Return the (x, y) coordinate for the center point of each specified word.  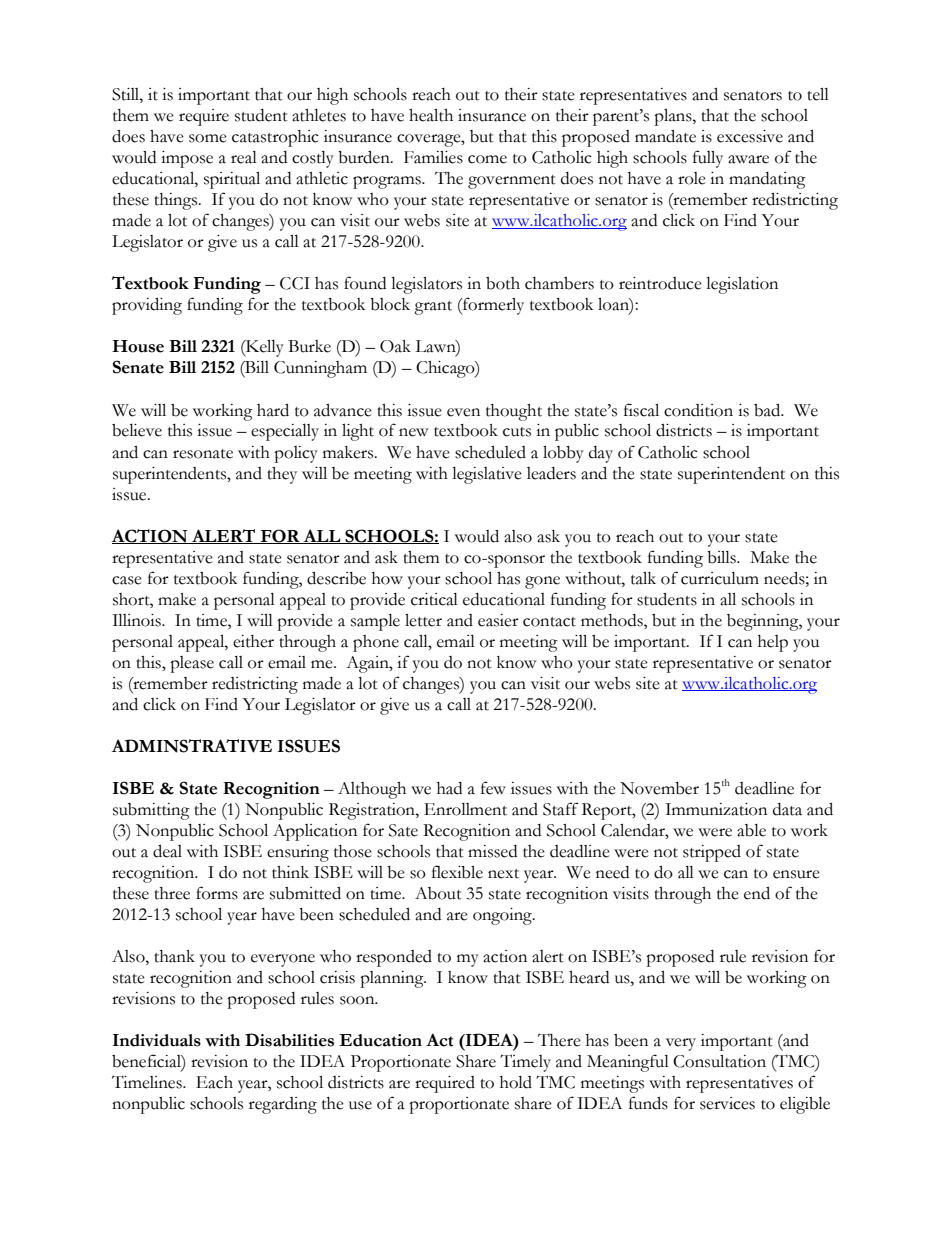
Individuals (157, 1040)
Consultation (719, 1061)
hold (516, 1082)
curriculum (720, 578)
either (253, 641)
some (208, 138)
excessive (750, 136)
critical (434, 599)
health (431, 115)
